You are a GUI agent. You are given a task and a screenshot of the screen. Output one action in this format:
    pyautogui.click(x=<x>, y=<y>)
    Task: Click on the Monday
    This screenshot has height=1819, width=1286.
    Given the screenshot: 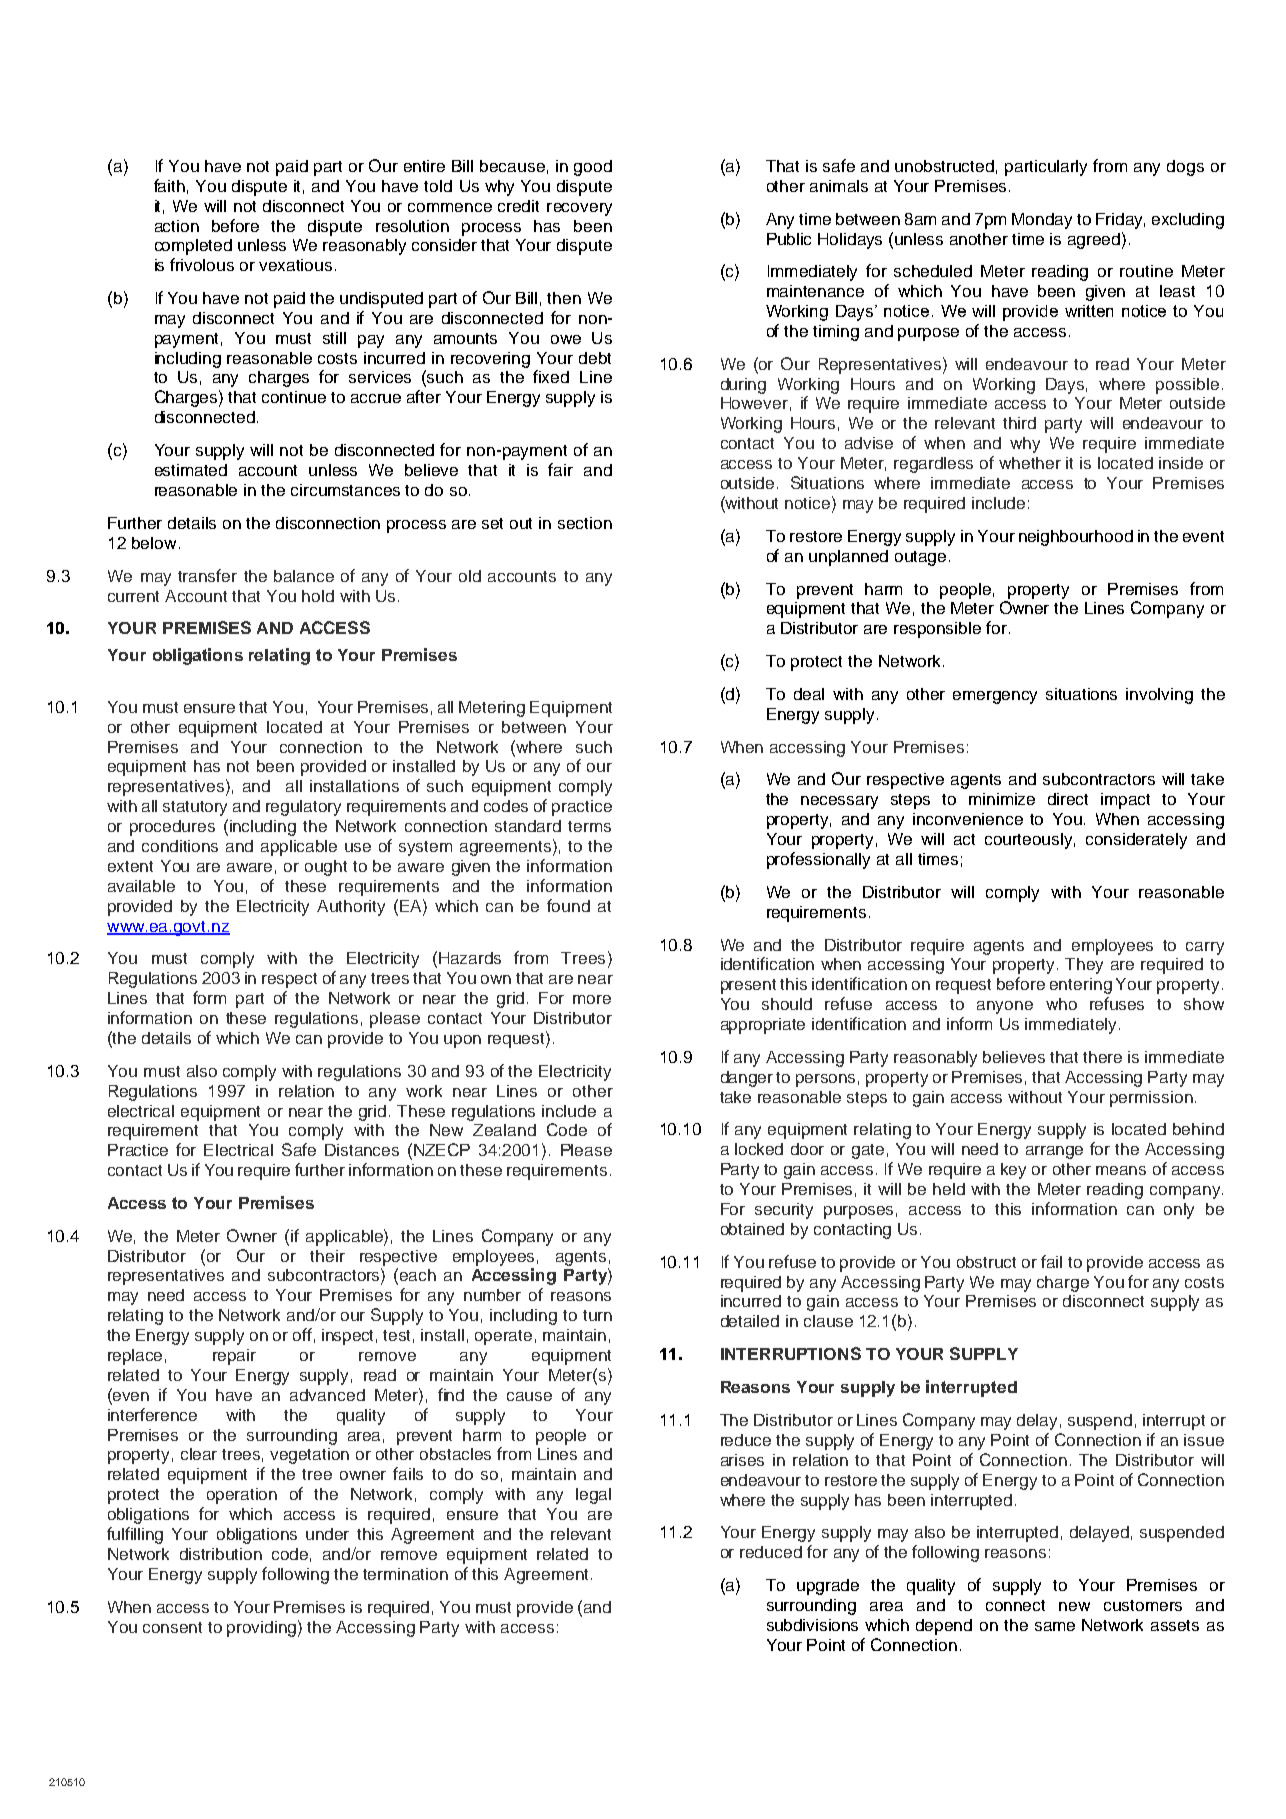 What is the action you would take?
    pyautogui.click(x=1042, y=221)
